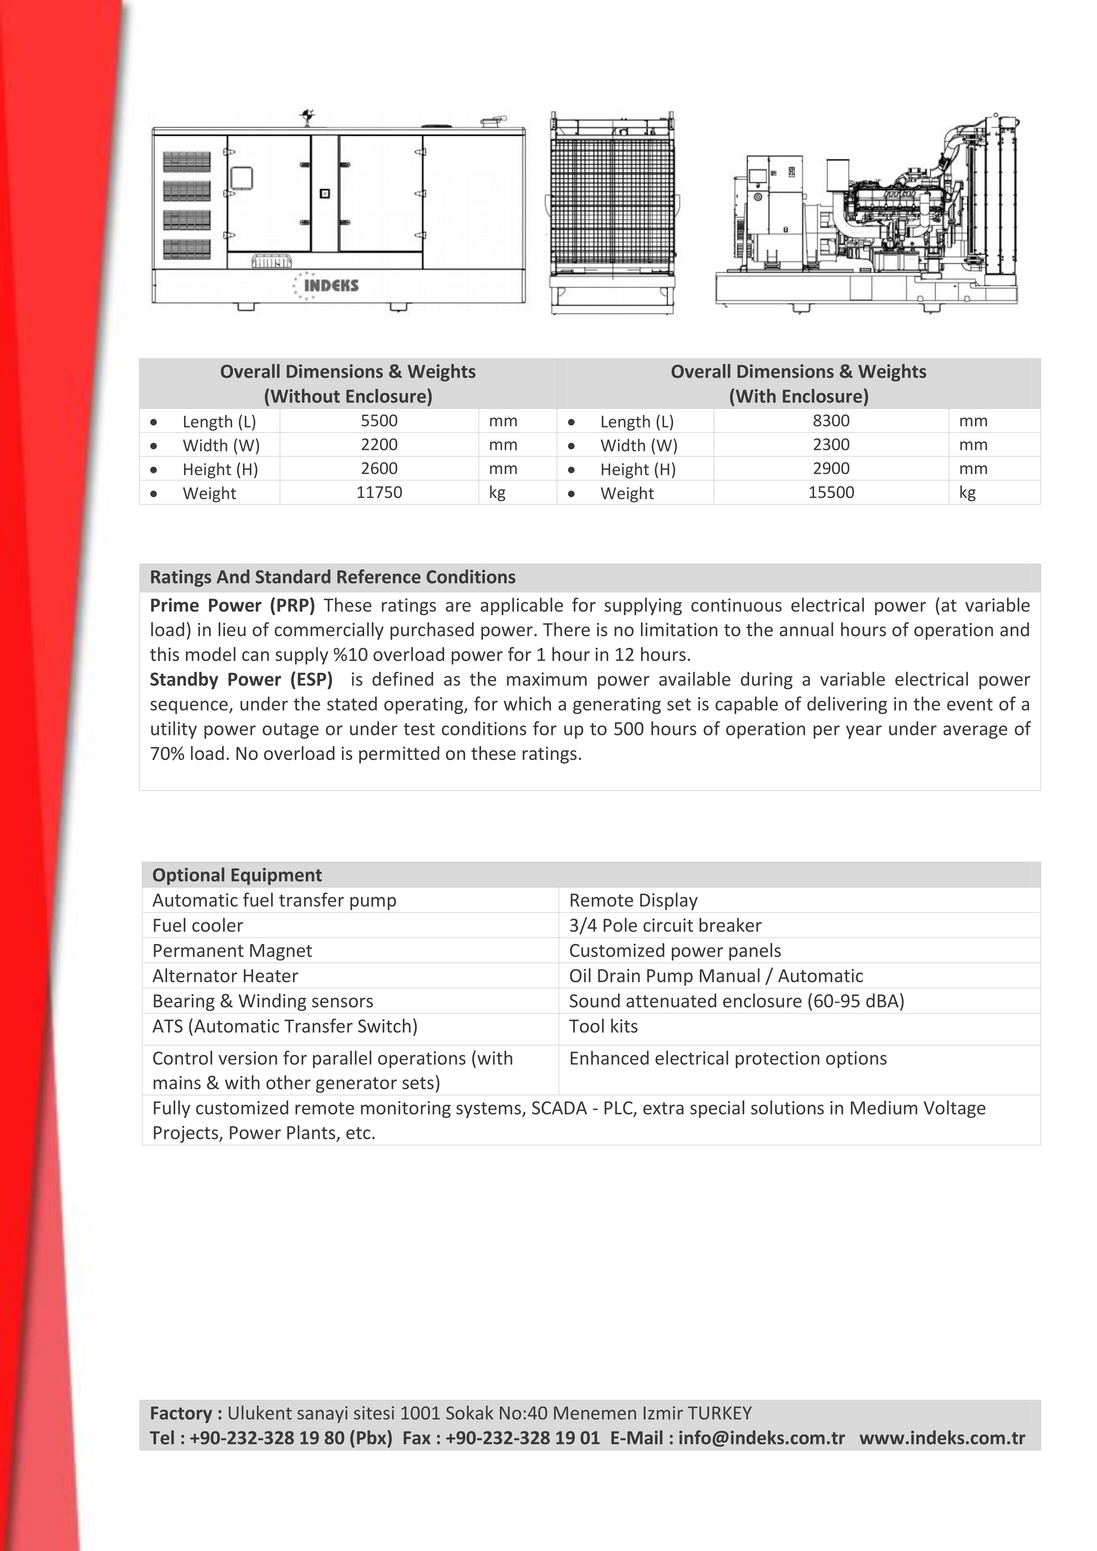 The width and height of the screenshot is (1097, 1551). Describe the element at coordinates (232, 629) in the screenshot. I see `lieu` at that location.
